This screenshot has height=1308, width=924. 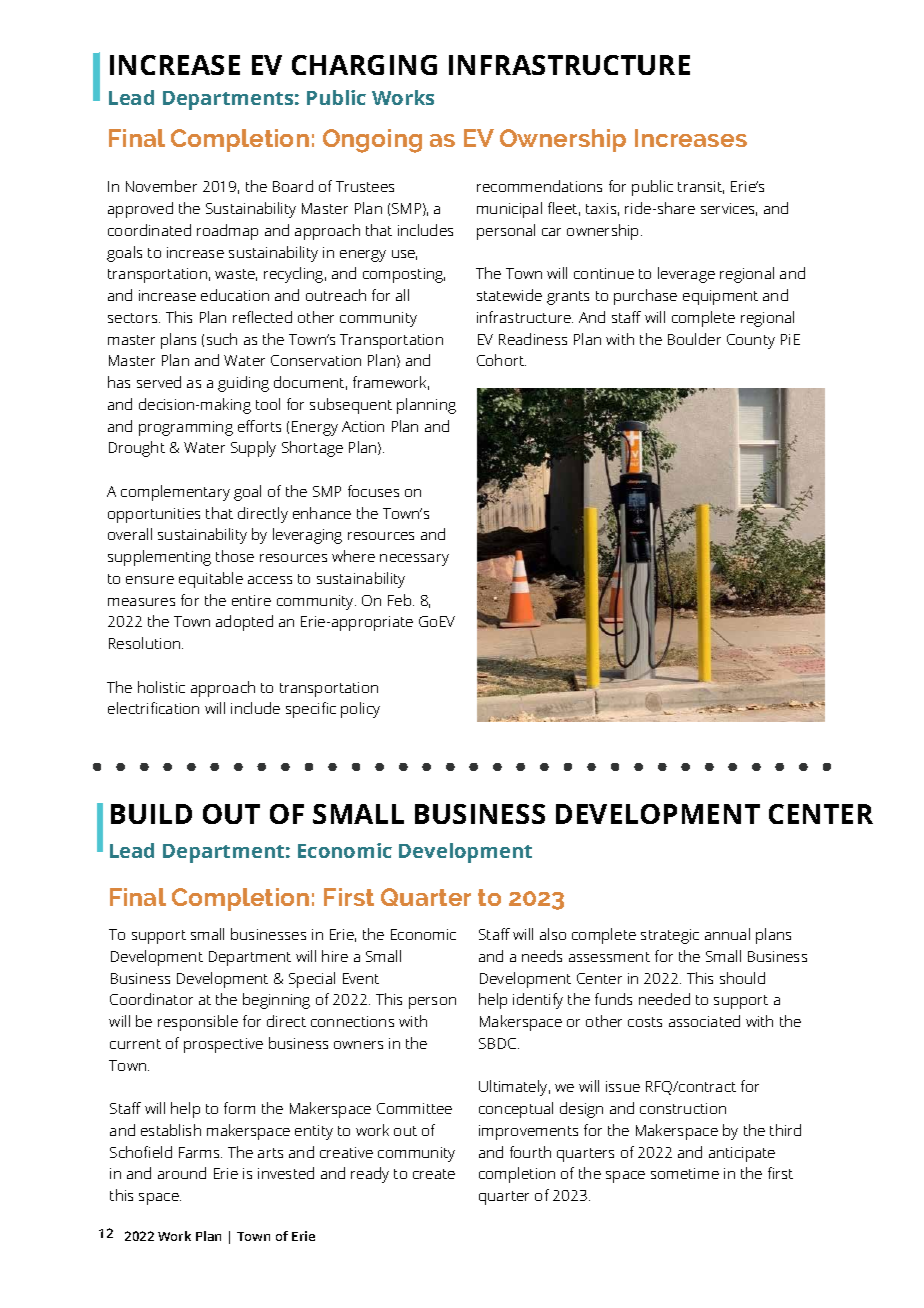 What do you see at coordinates (151, 814) in the screenshot?
I see `BUILD` at bounding box center [151, 814].
